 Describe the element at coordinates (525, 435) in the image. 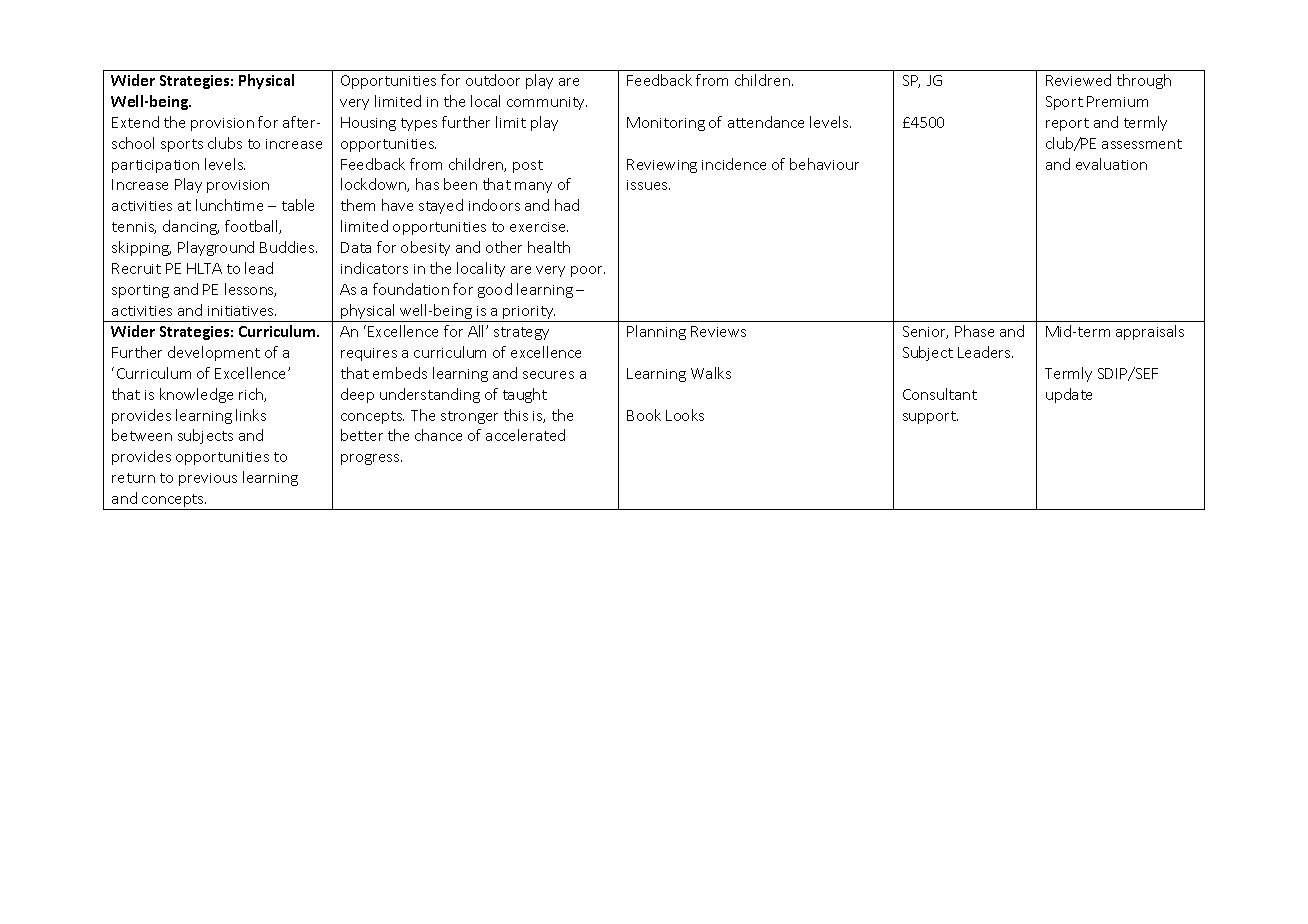

I see `accelerated` at that location.
